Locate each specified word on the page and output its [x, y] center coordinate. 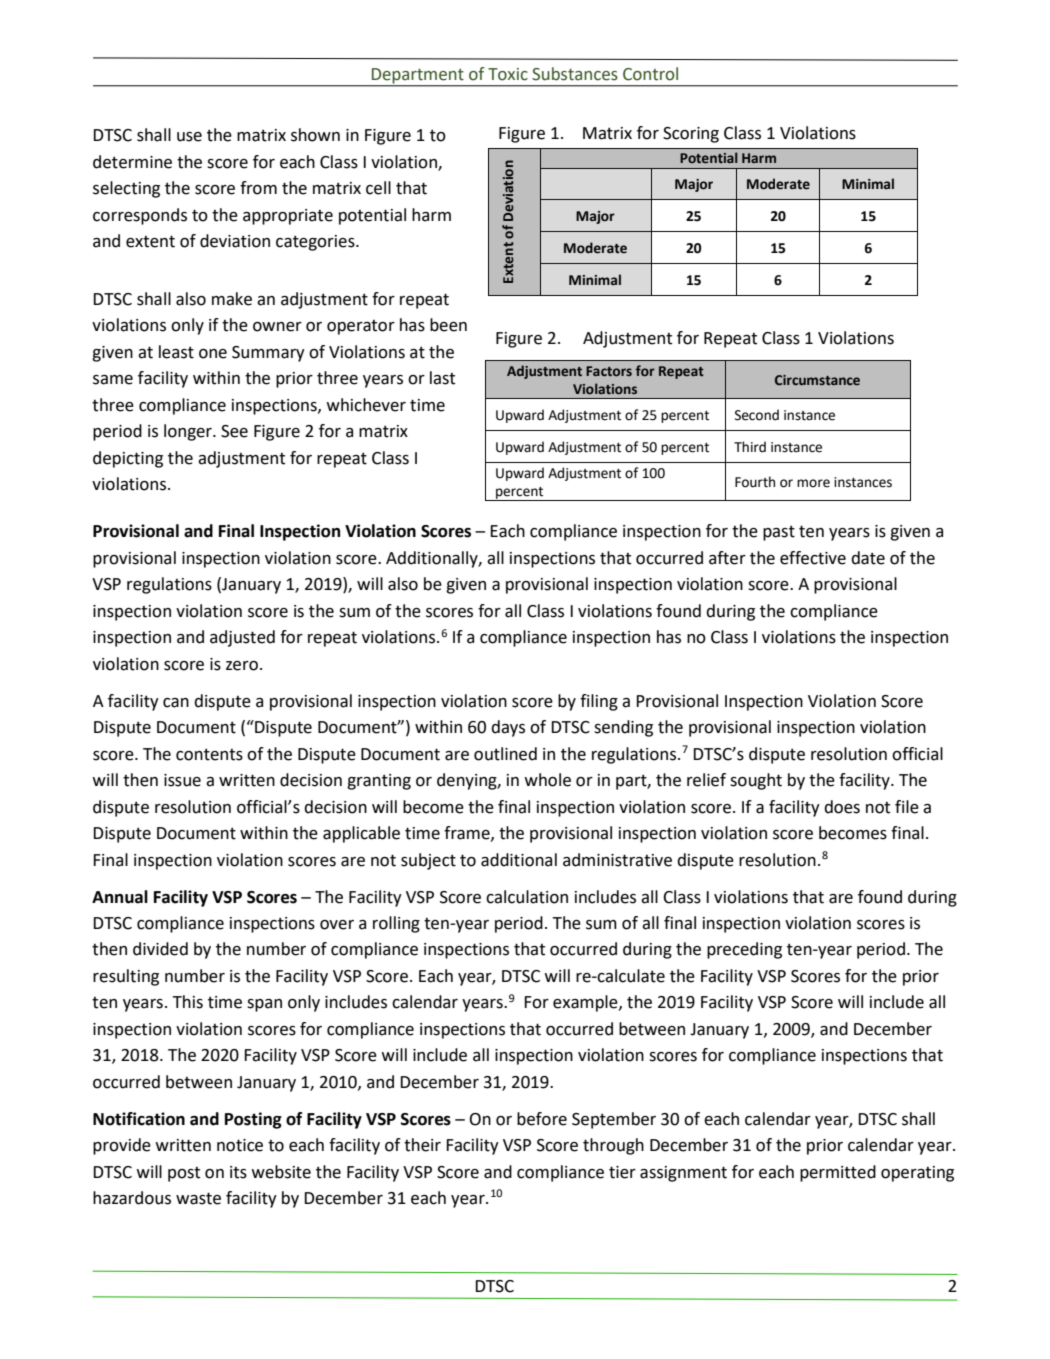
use [189, 137]
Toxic [508, 74]
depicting [128, 459]
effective [813, 558]
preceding [744, 950]
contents [209, 754]
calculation [527, 897]
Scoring [691, 135]
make [232, 299]
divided [160, 949]
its [238, 1172]
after [727, 558]
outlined [505, 754]
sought [756, 781]
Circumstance [817, 380]
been [448, 325]
